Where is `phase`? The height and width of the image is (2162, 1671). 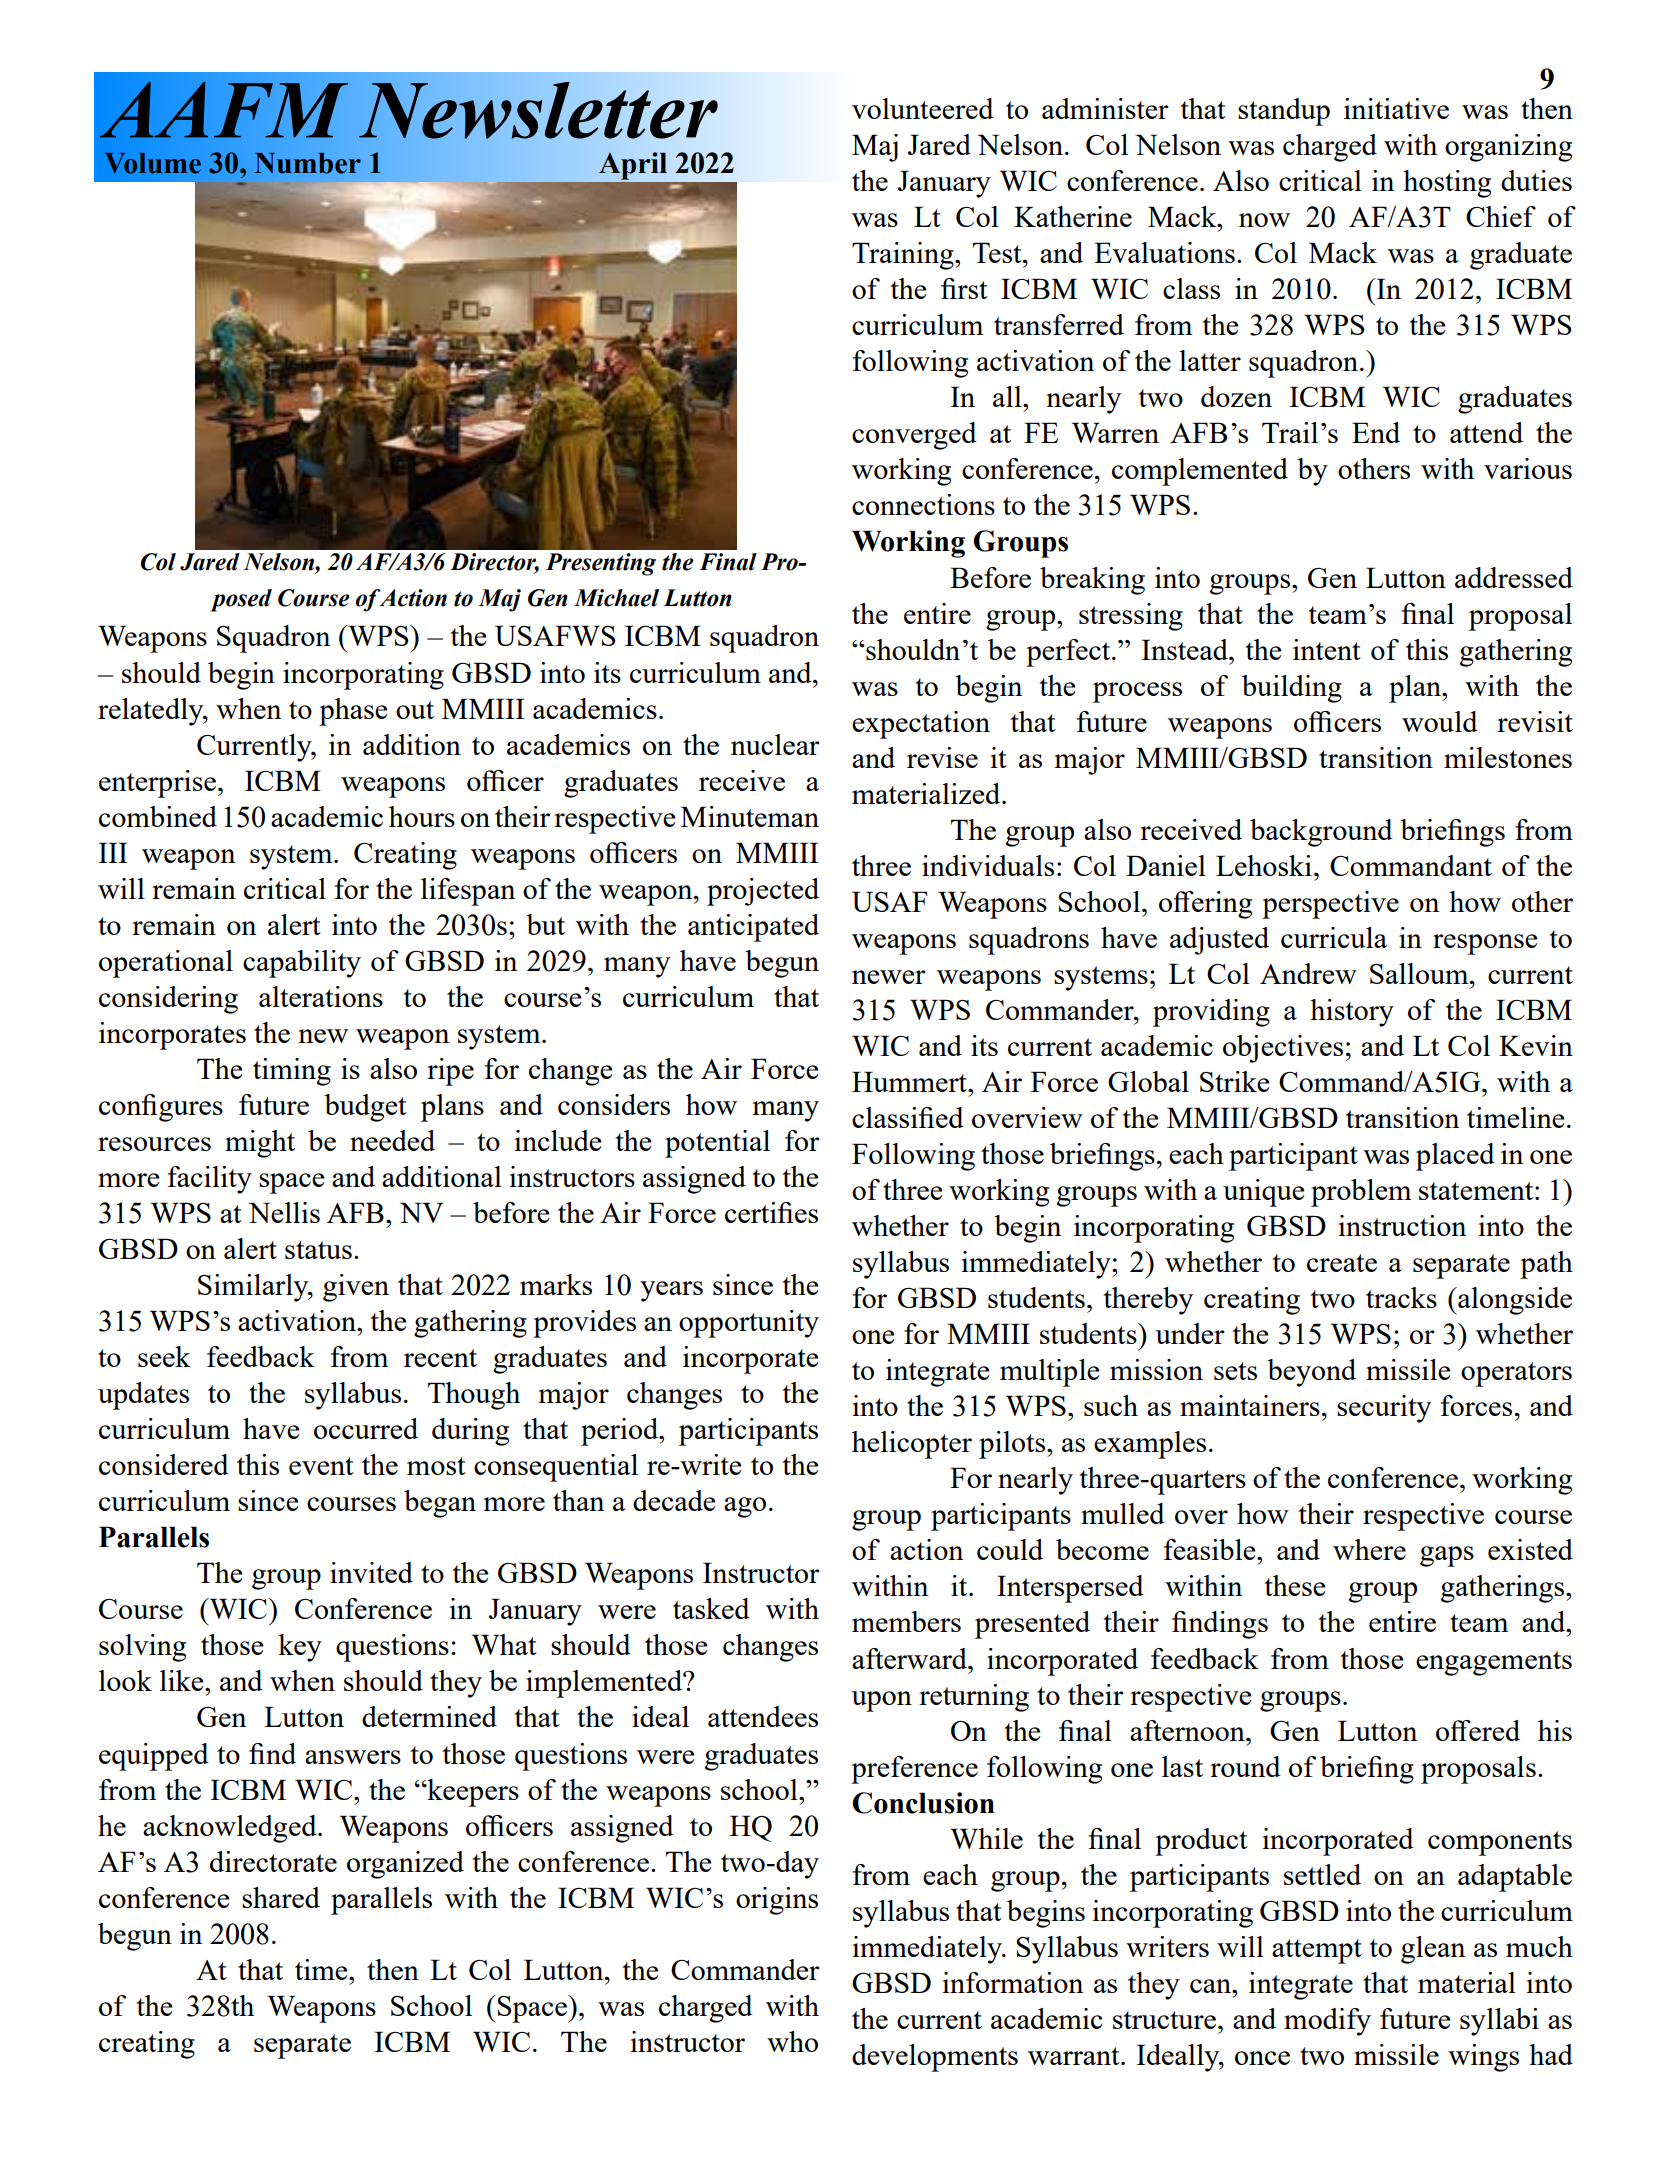
phase is located at coordinates (353, 712).
